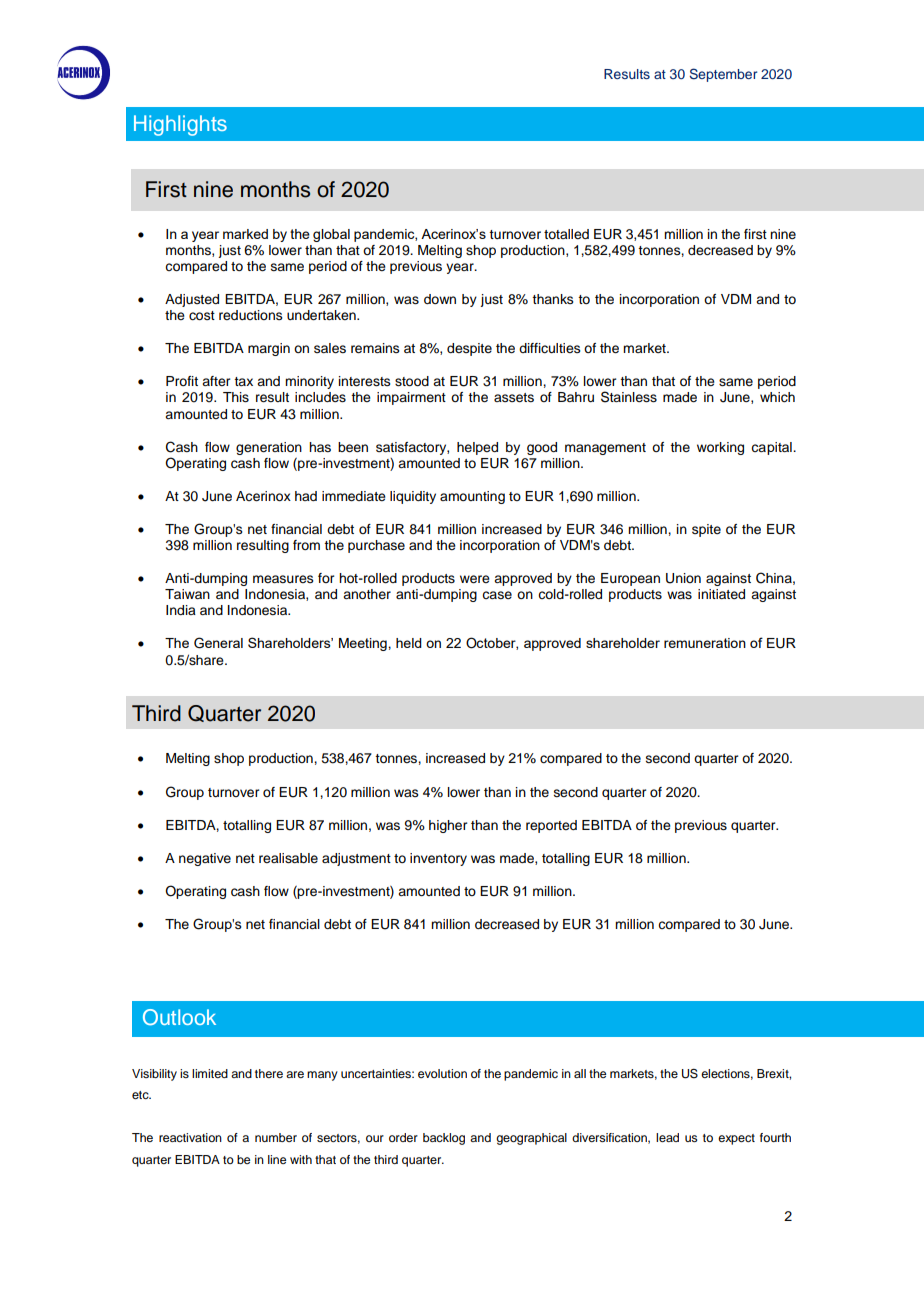 The width and height of the document is (924, 1308). Describe the element at coordinates (180, 125) in the document. I see `Highlights` at that location.
